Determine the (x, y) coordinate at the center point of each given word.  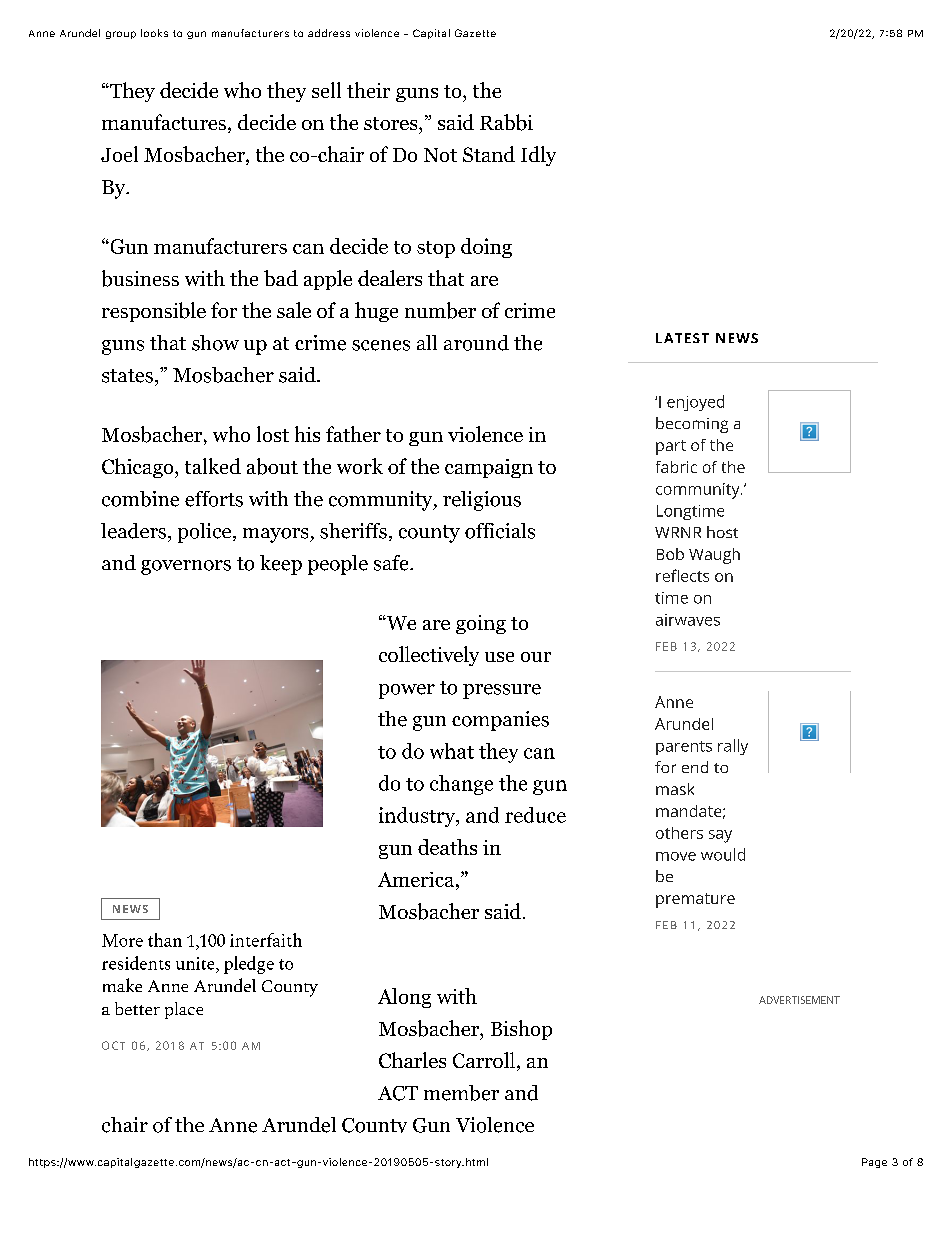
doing (486, 248)
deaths (447, 847)
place (184, 1010)
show (215, 343)
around (476, 343)
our (536, 657)
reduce (535, 815)
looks (154, 33)
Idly (538, 156)
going (481, 624)
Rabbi (506, 122)
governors (186, 567)
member (461, 1093)
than (165, 940)
